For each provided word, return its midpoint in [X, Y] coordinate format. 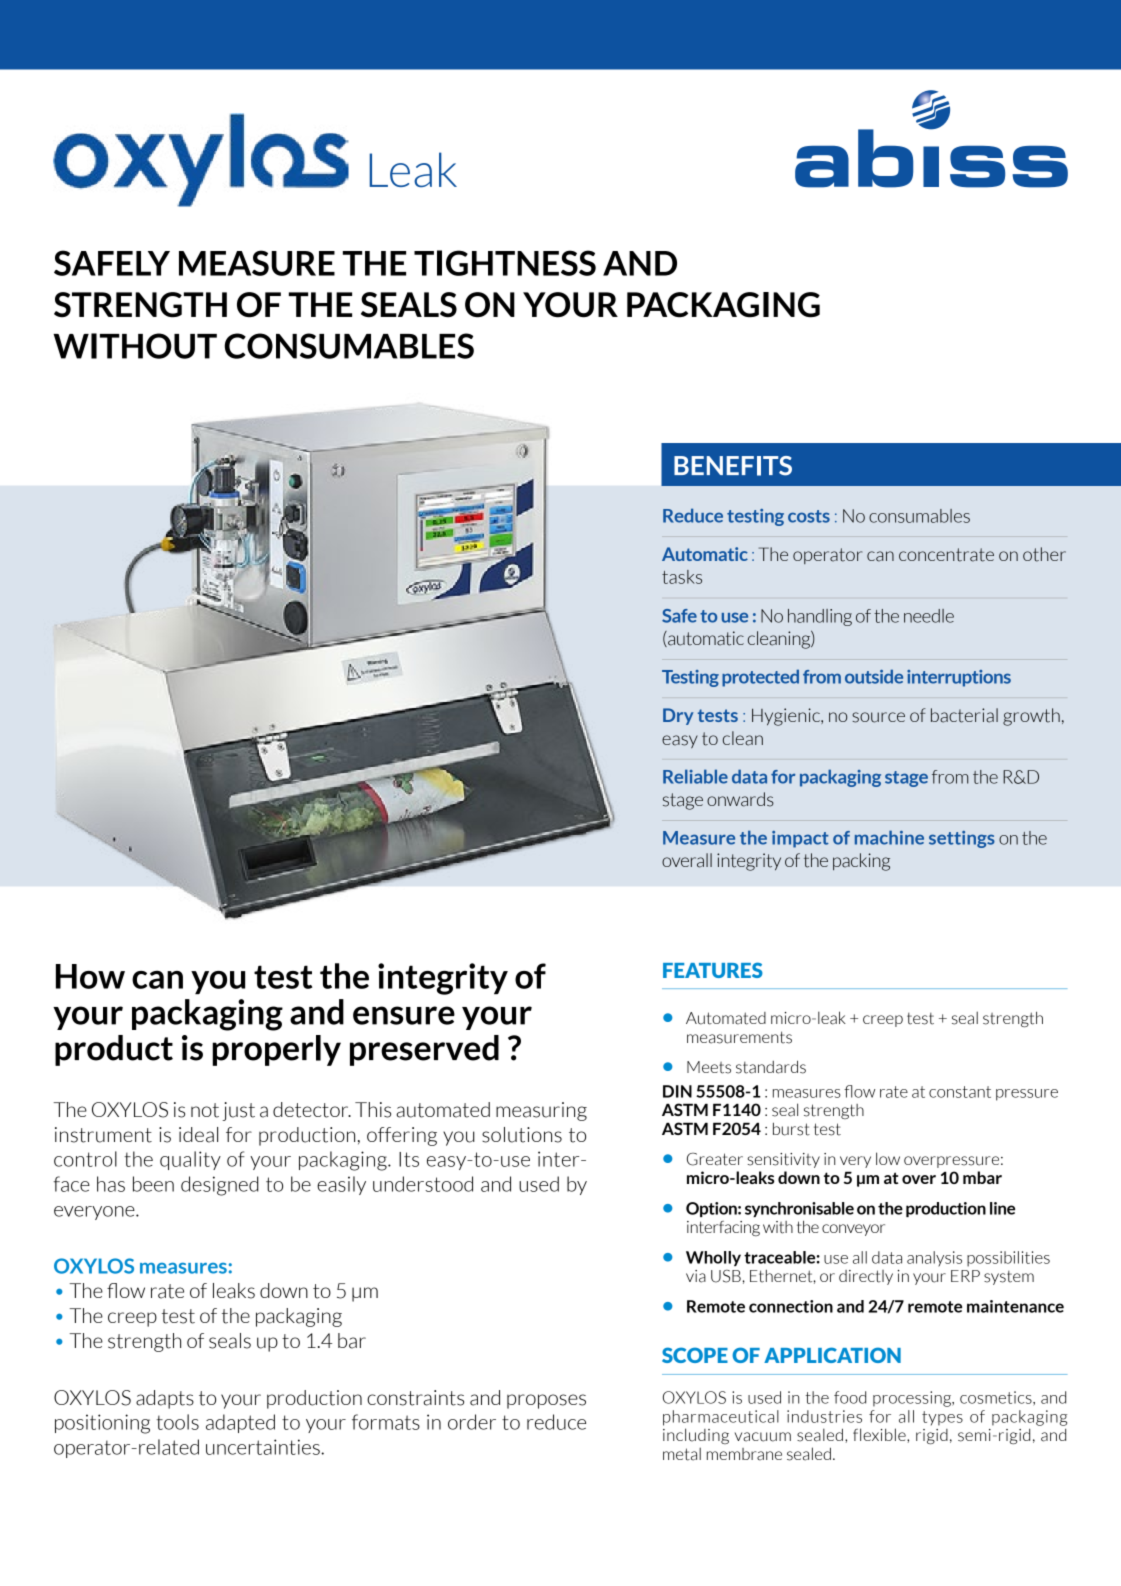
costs [809, 516]
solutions [522, 1135]
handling [820, 617]
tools [177, 1422]
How [90, 976]
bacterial [964, 715]
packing [861, 862]
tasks [682, 577]
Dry [678, 716]
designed [220, 1186]
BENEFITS [733, 466]
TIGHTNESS [505, 263]
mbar [982, 1177]
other [1044, 554]
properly [276, 1050]
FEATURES [713, 970]
